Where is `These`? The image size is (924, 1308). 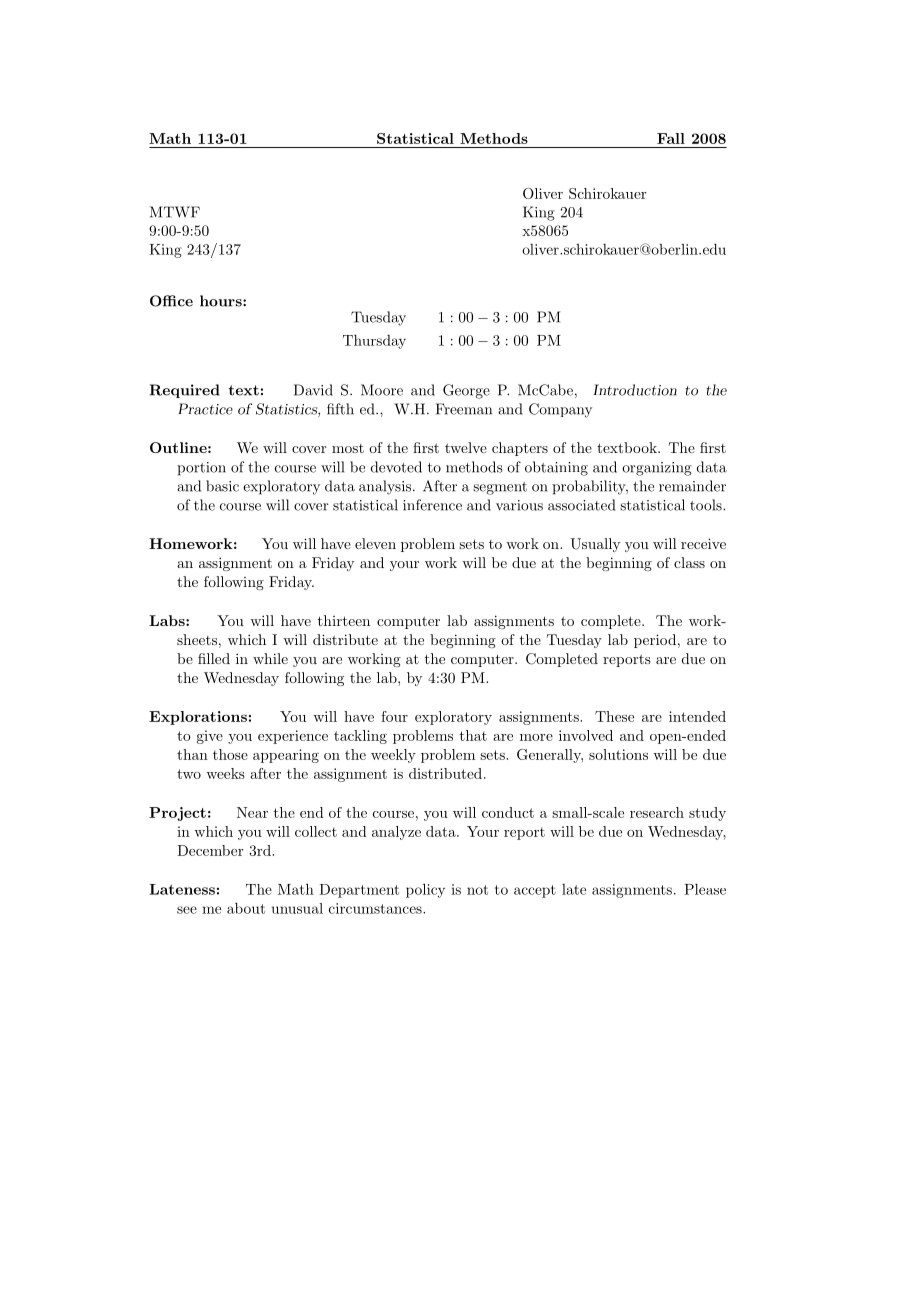
These is located at coordinates (614, 716).
